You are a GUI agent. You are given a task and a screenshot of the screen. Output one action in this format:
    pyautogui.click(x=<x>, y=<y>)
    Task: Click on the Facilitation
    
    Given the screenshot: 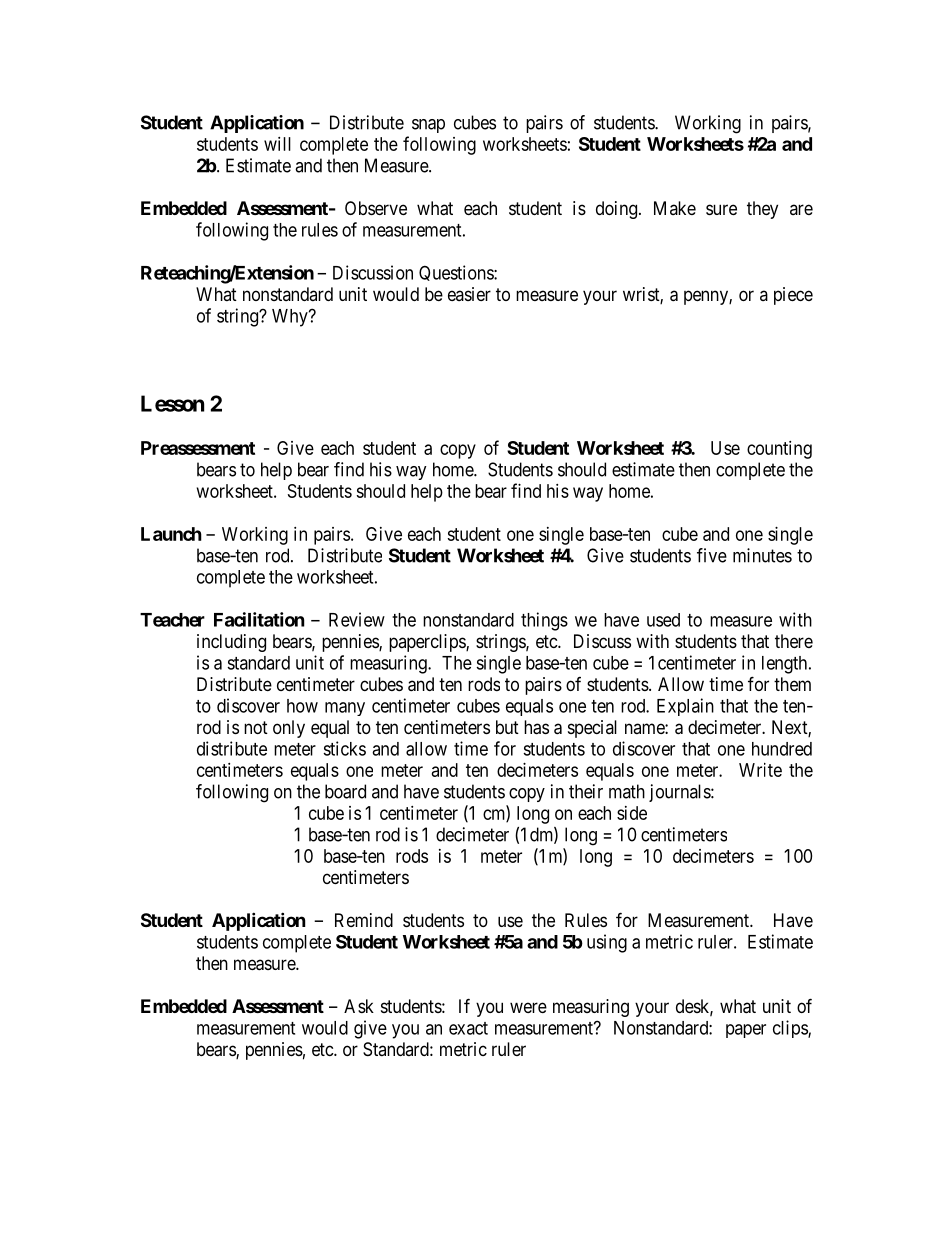 What is the action you would take?
    pyautogui.click(x=259, y=619)
